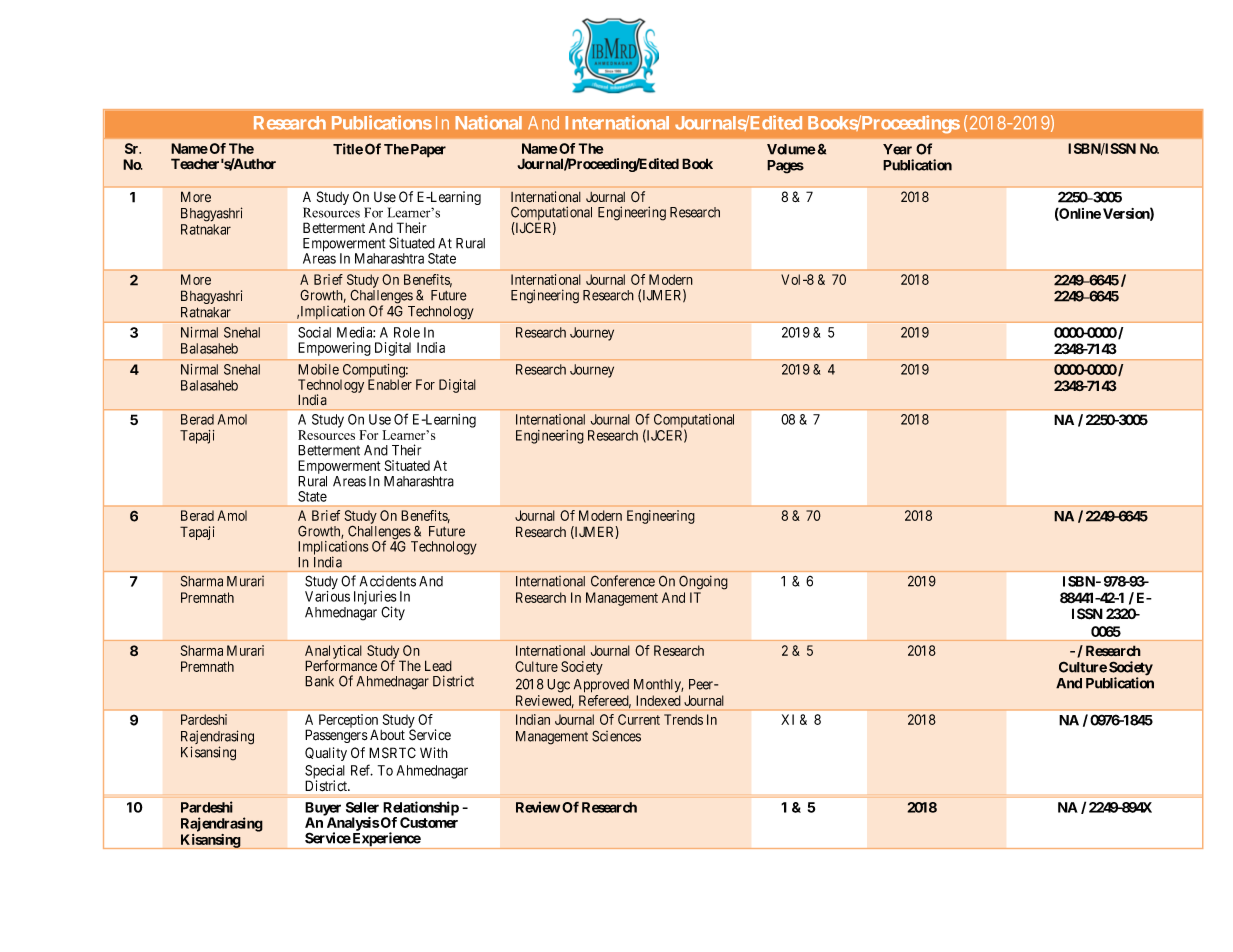 The image size is (1233, 952). What do you see at coordinates (623, 581) in the document?
I see `Conference` at bounding box center [623, 581].
